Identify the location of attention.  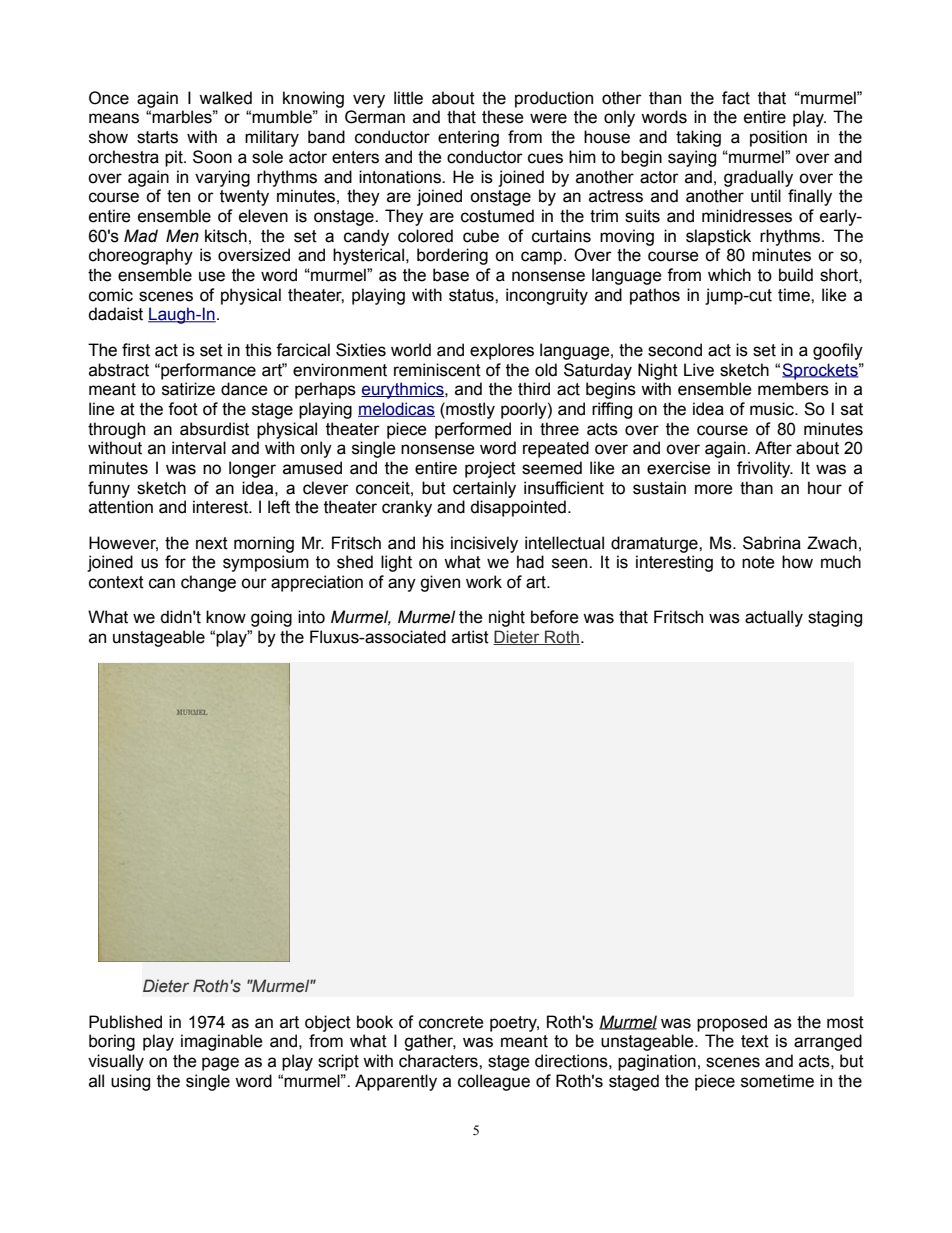
(121, 507).
